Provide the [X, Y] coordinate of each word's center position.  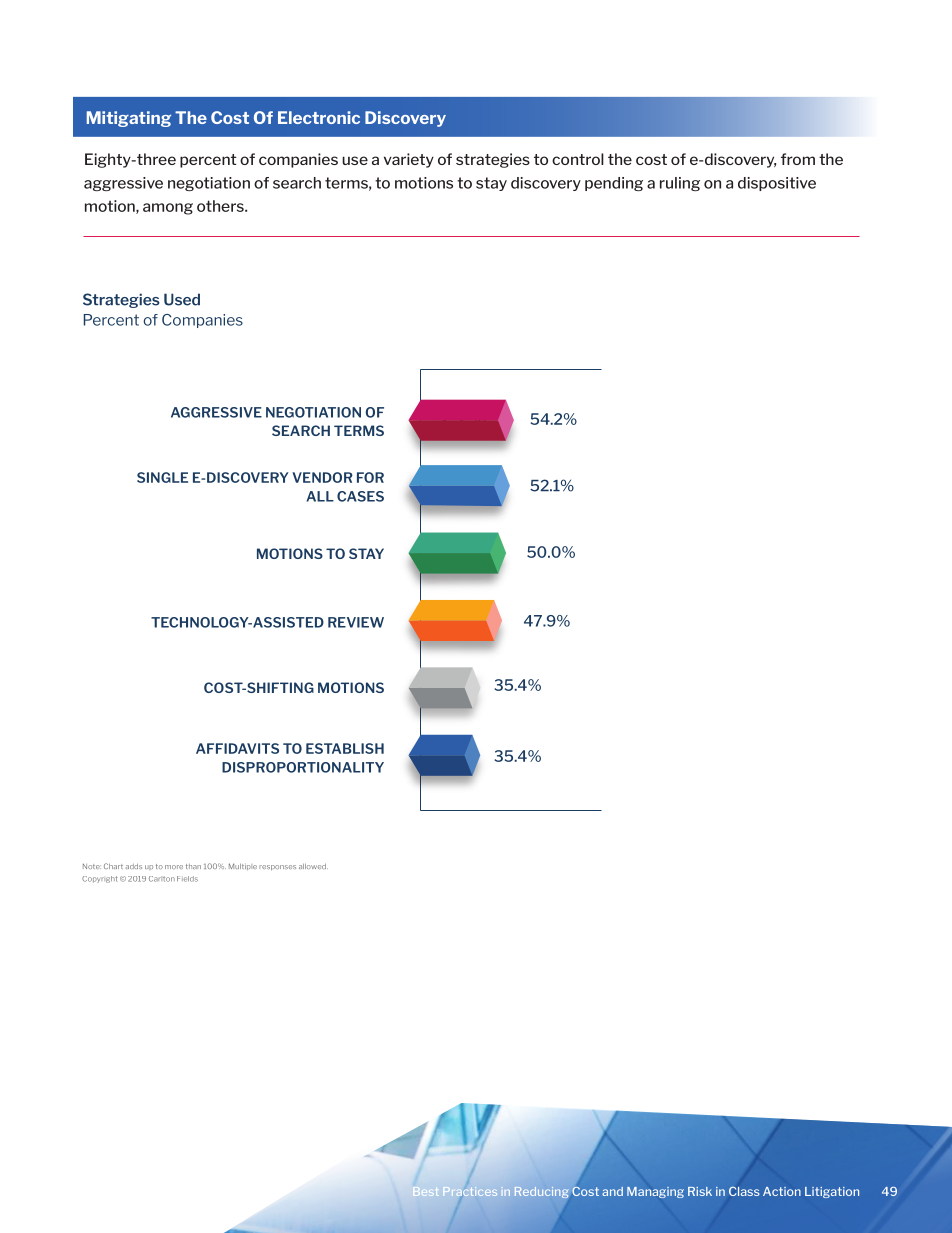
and [612, 1191]
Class [744, 1191]
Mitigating [129, 119]
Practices [470, 1191]
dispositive [777, 184]
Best [425, 1193]
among [168, 209]
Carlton [162, 879]
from [798, 159]
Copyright [100, 879]
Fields [187, 879]
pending [614, 184]
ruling [680, 184]
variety [409, 160]
